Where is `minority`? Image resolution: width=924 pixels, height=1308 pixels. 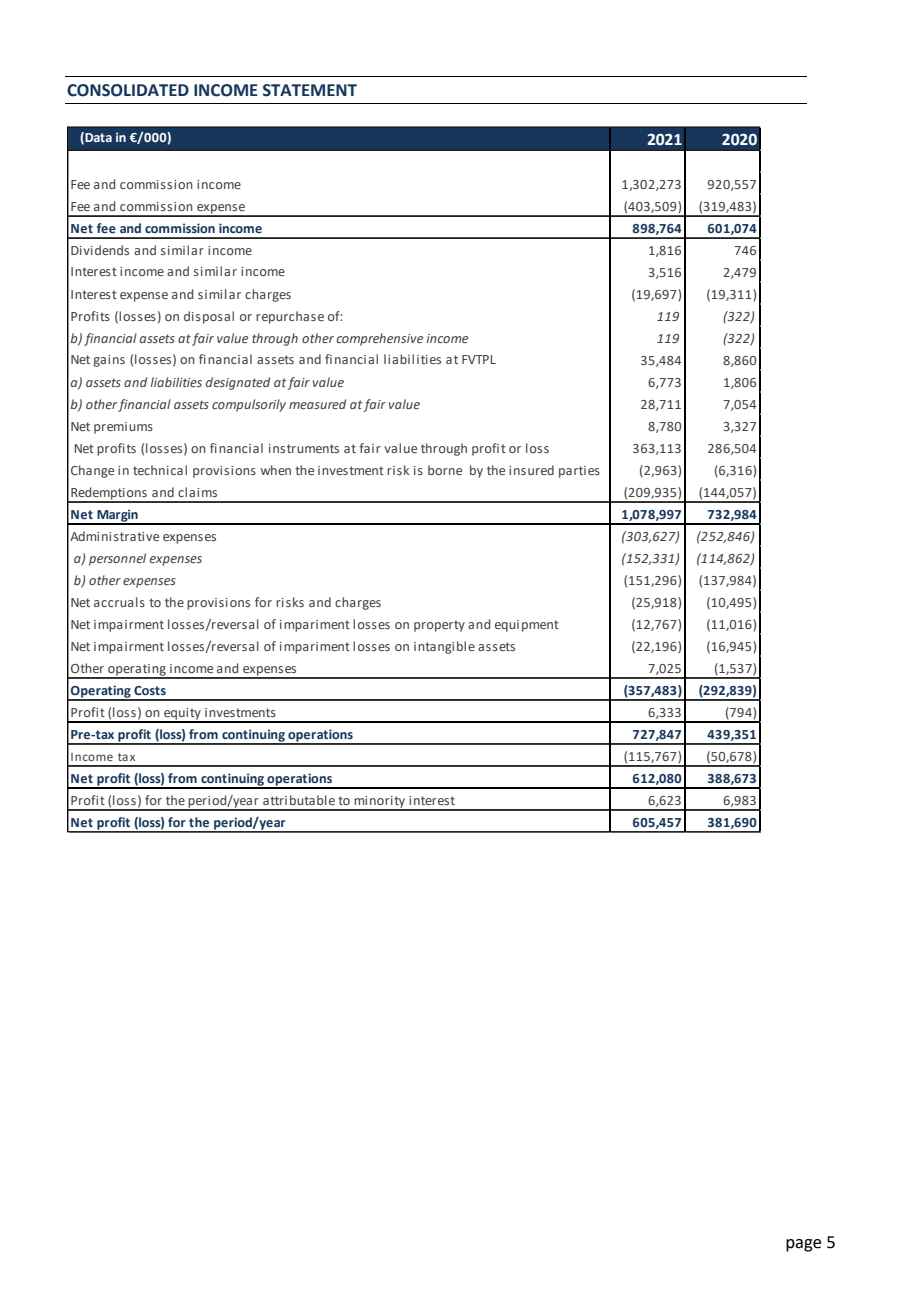 minority is located at coordinates (380, 803).
